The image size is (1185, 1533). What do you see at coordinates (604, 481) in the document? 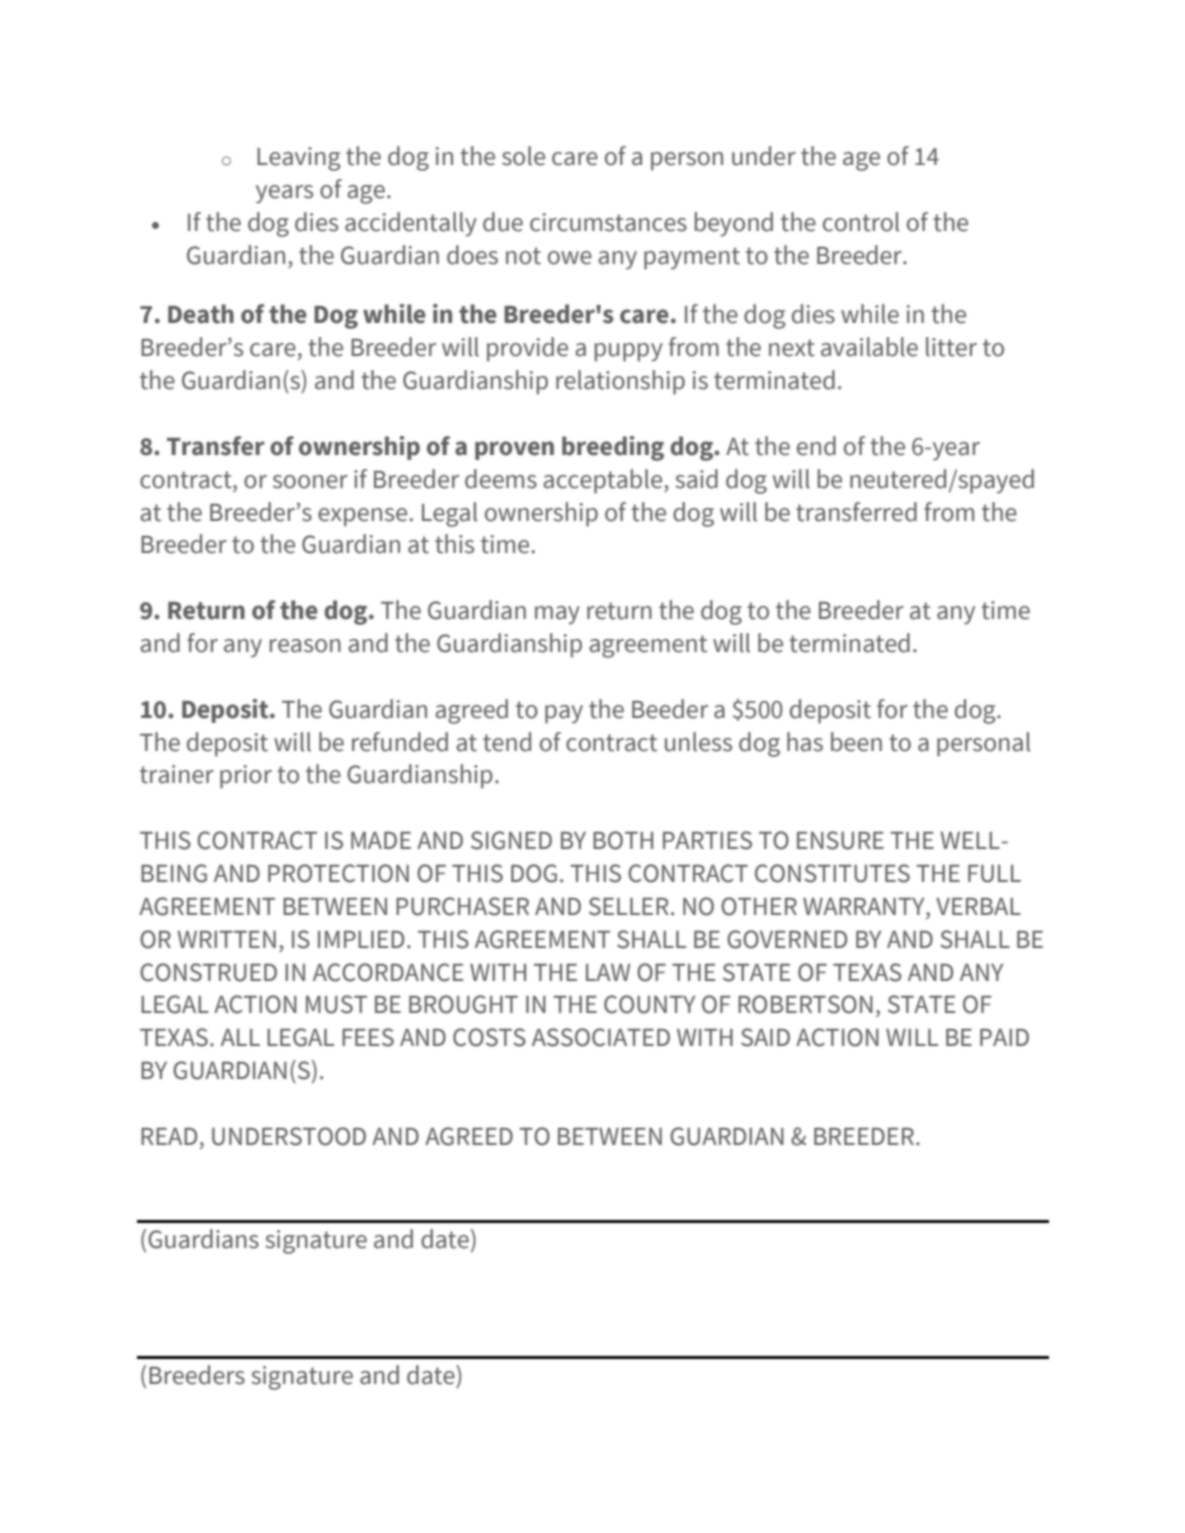
I see `acceptable` at bounding box center [604, 481].
